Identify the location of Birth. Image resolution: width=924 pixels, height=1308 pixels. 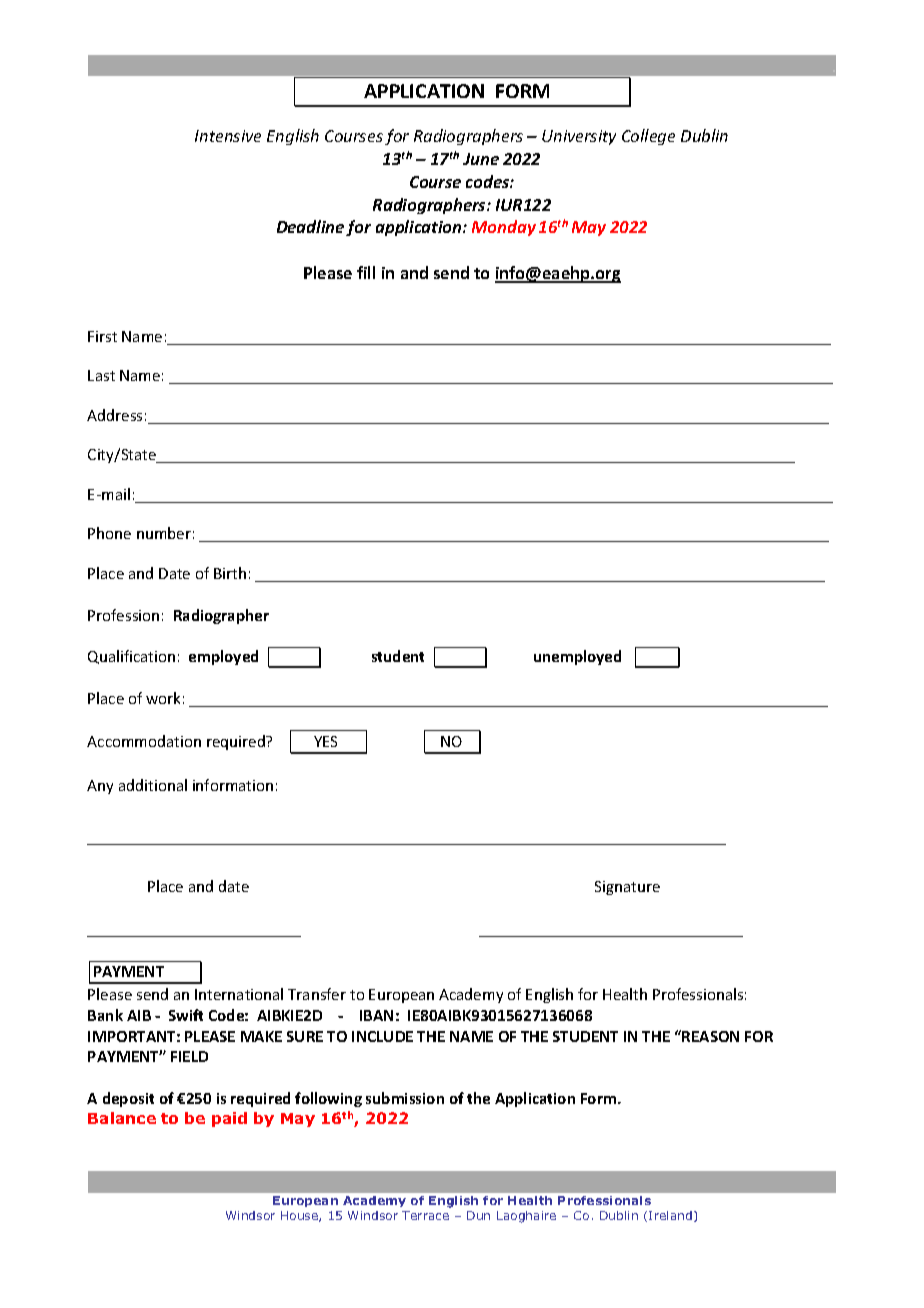
(230, 573).
